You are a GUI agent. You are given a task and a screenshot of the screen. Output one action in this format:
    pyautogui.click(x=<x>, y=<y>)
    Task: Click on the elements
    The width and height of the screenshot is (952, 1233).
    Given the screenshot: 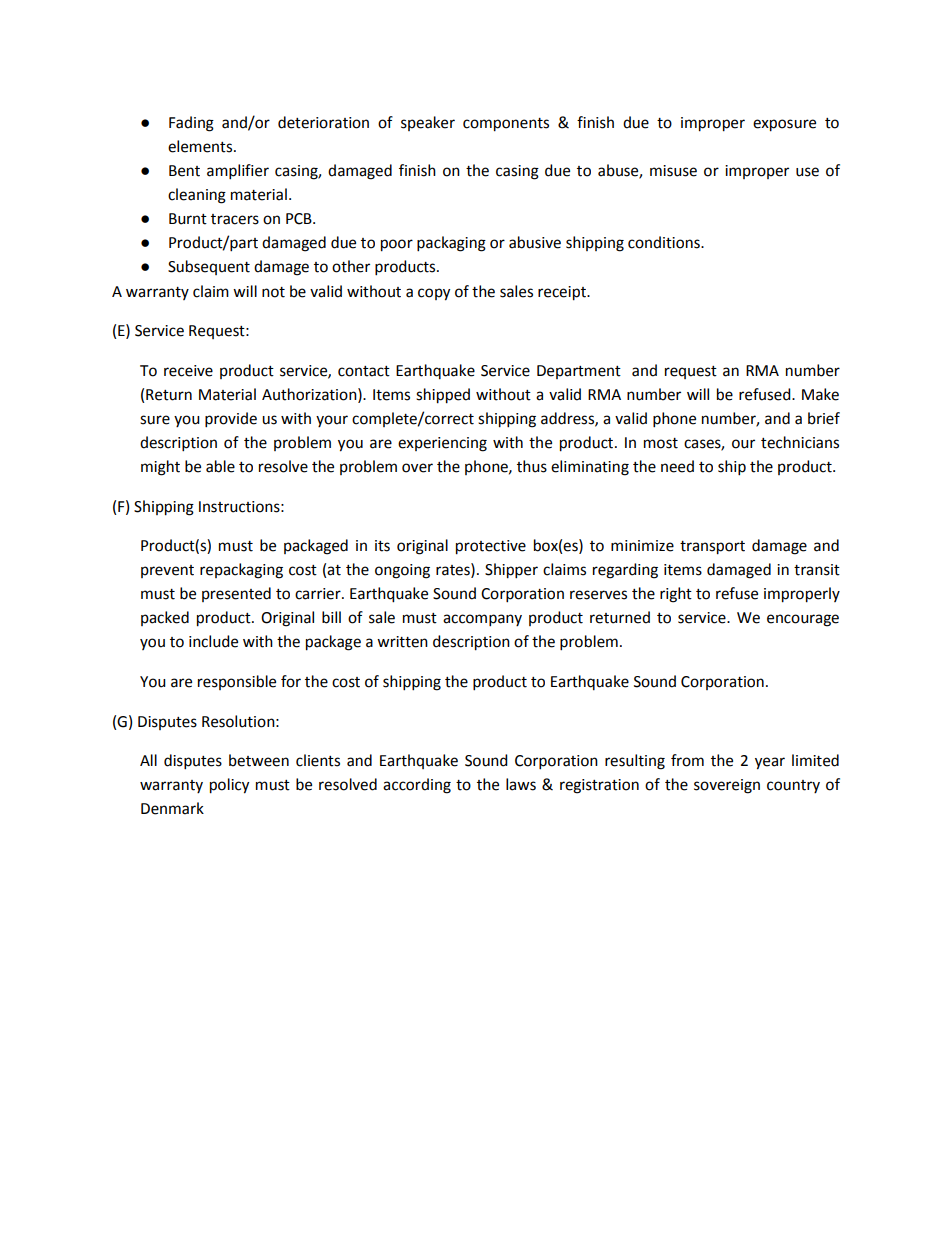 What is the action you would take?
    pyautogui.click(x=201, y=146)
